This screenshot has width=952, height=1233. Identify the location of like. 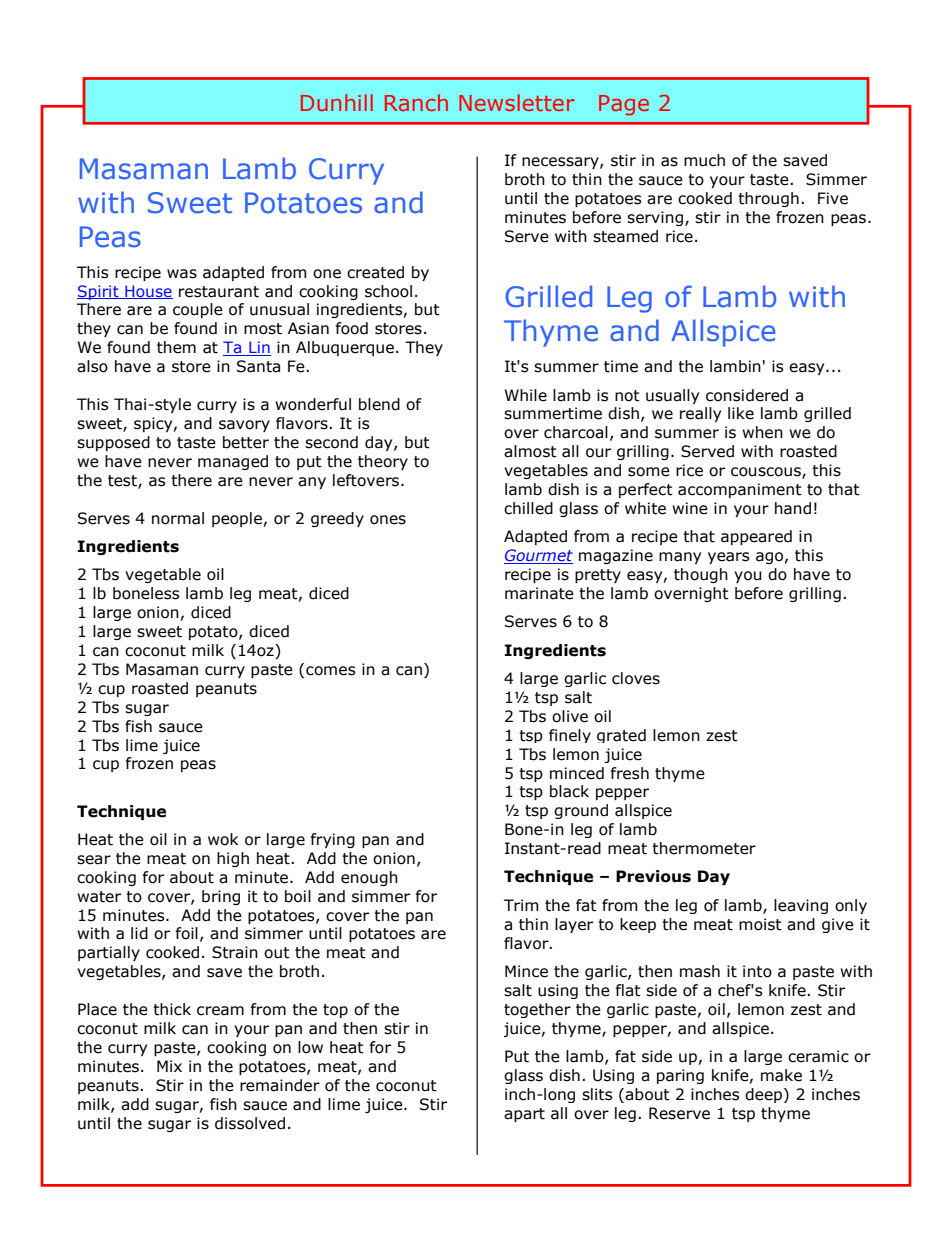
(741, 413).
